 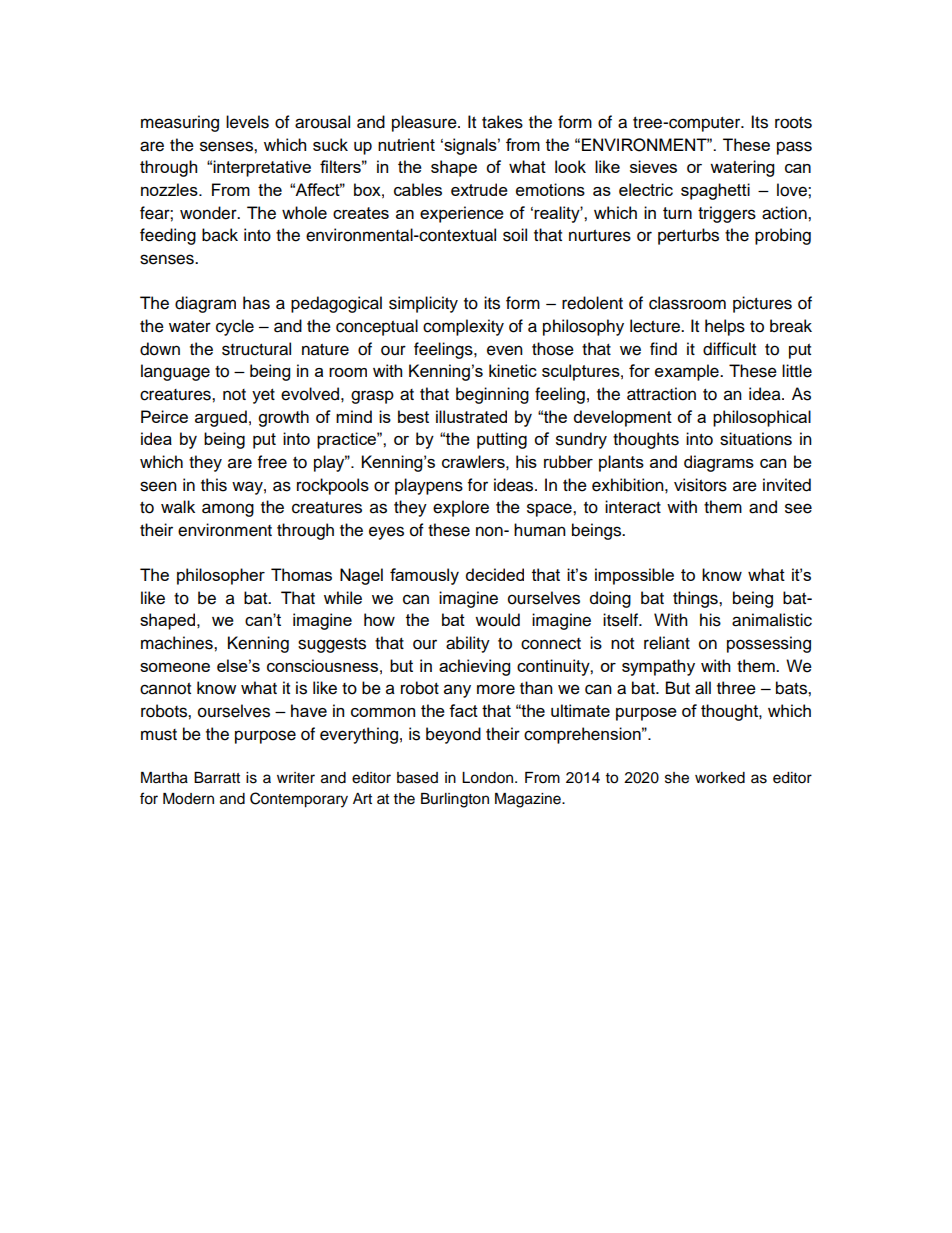 What do you see at coordinates (256, 349) in the screenshot?
I see `structural` at bounding box center [256, 349].
